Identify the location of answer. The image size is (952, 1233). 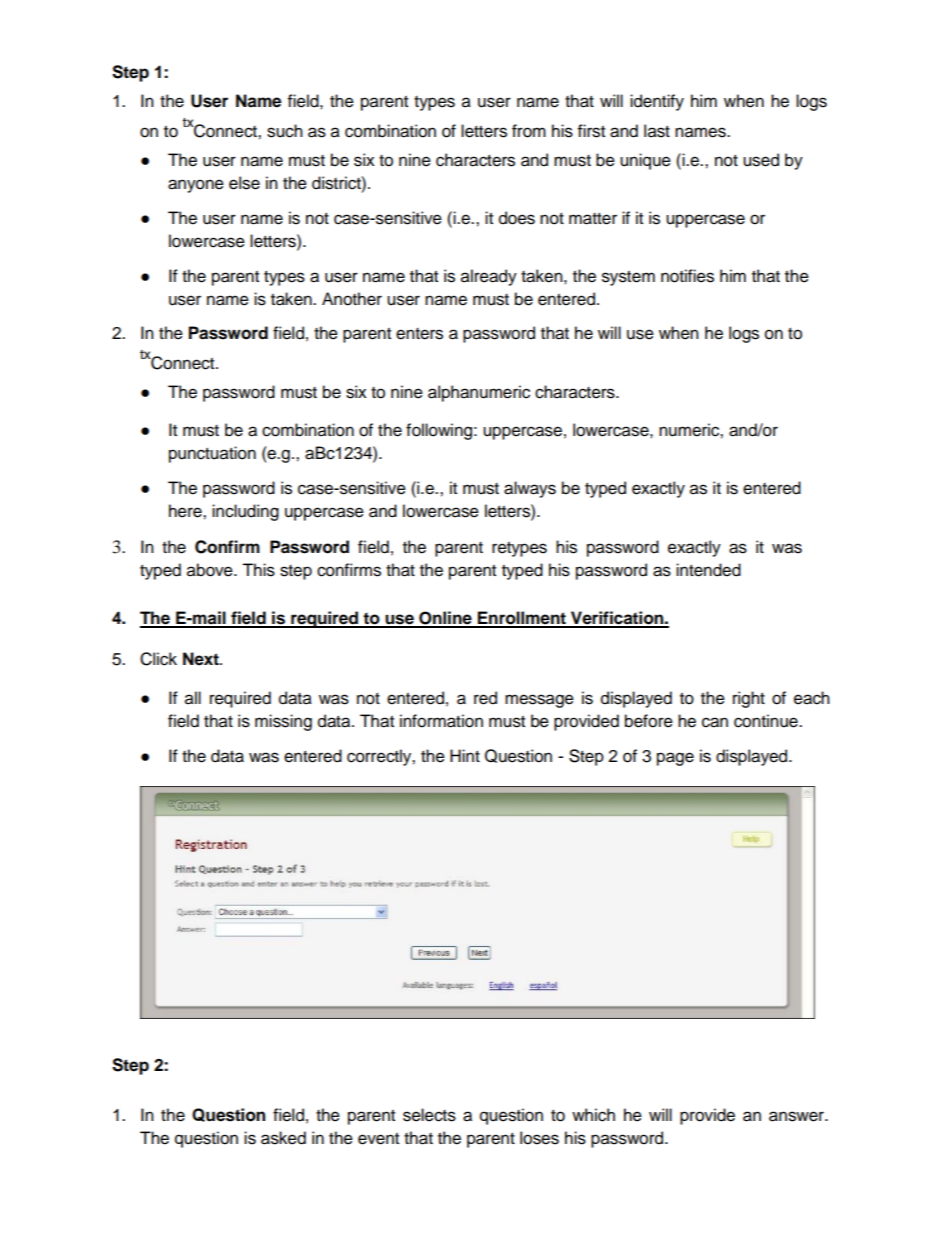
(797, 1116).
